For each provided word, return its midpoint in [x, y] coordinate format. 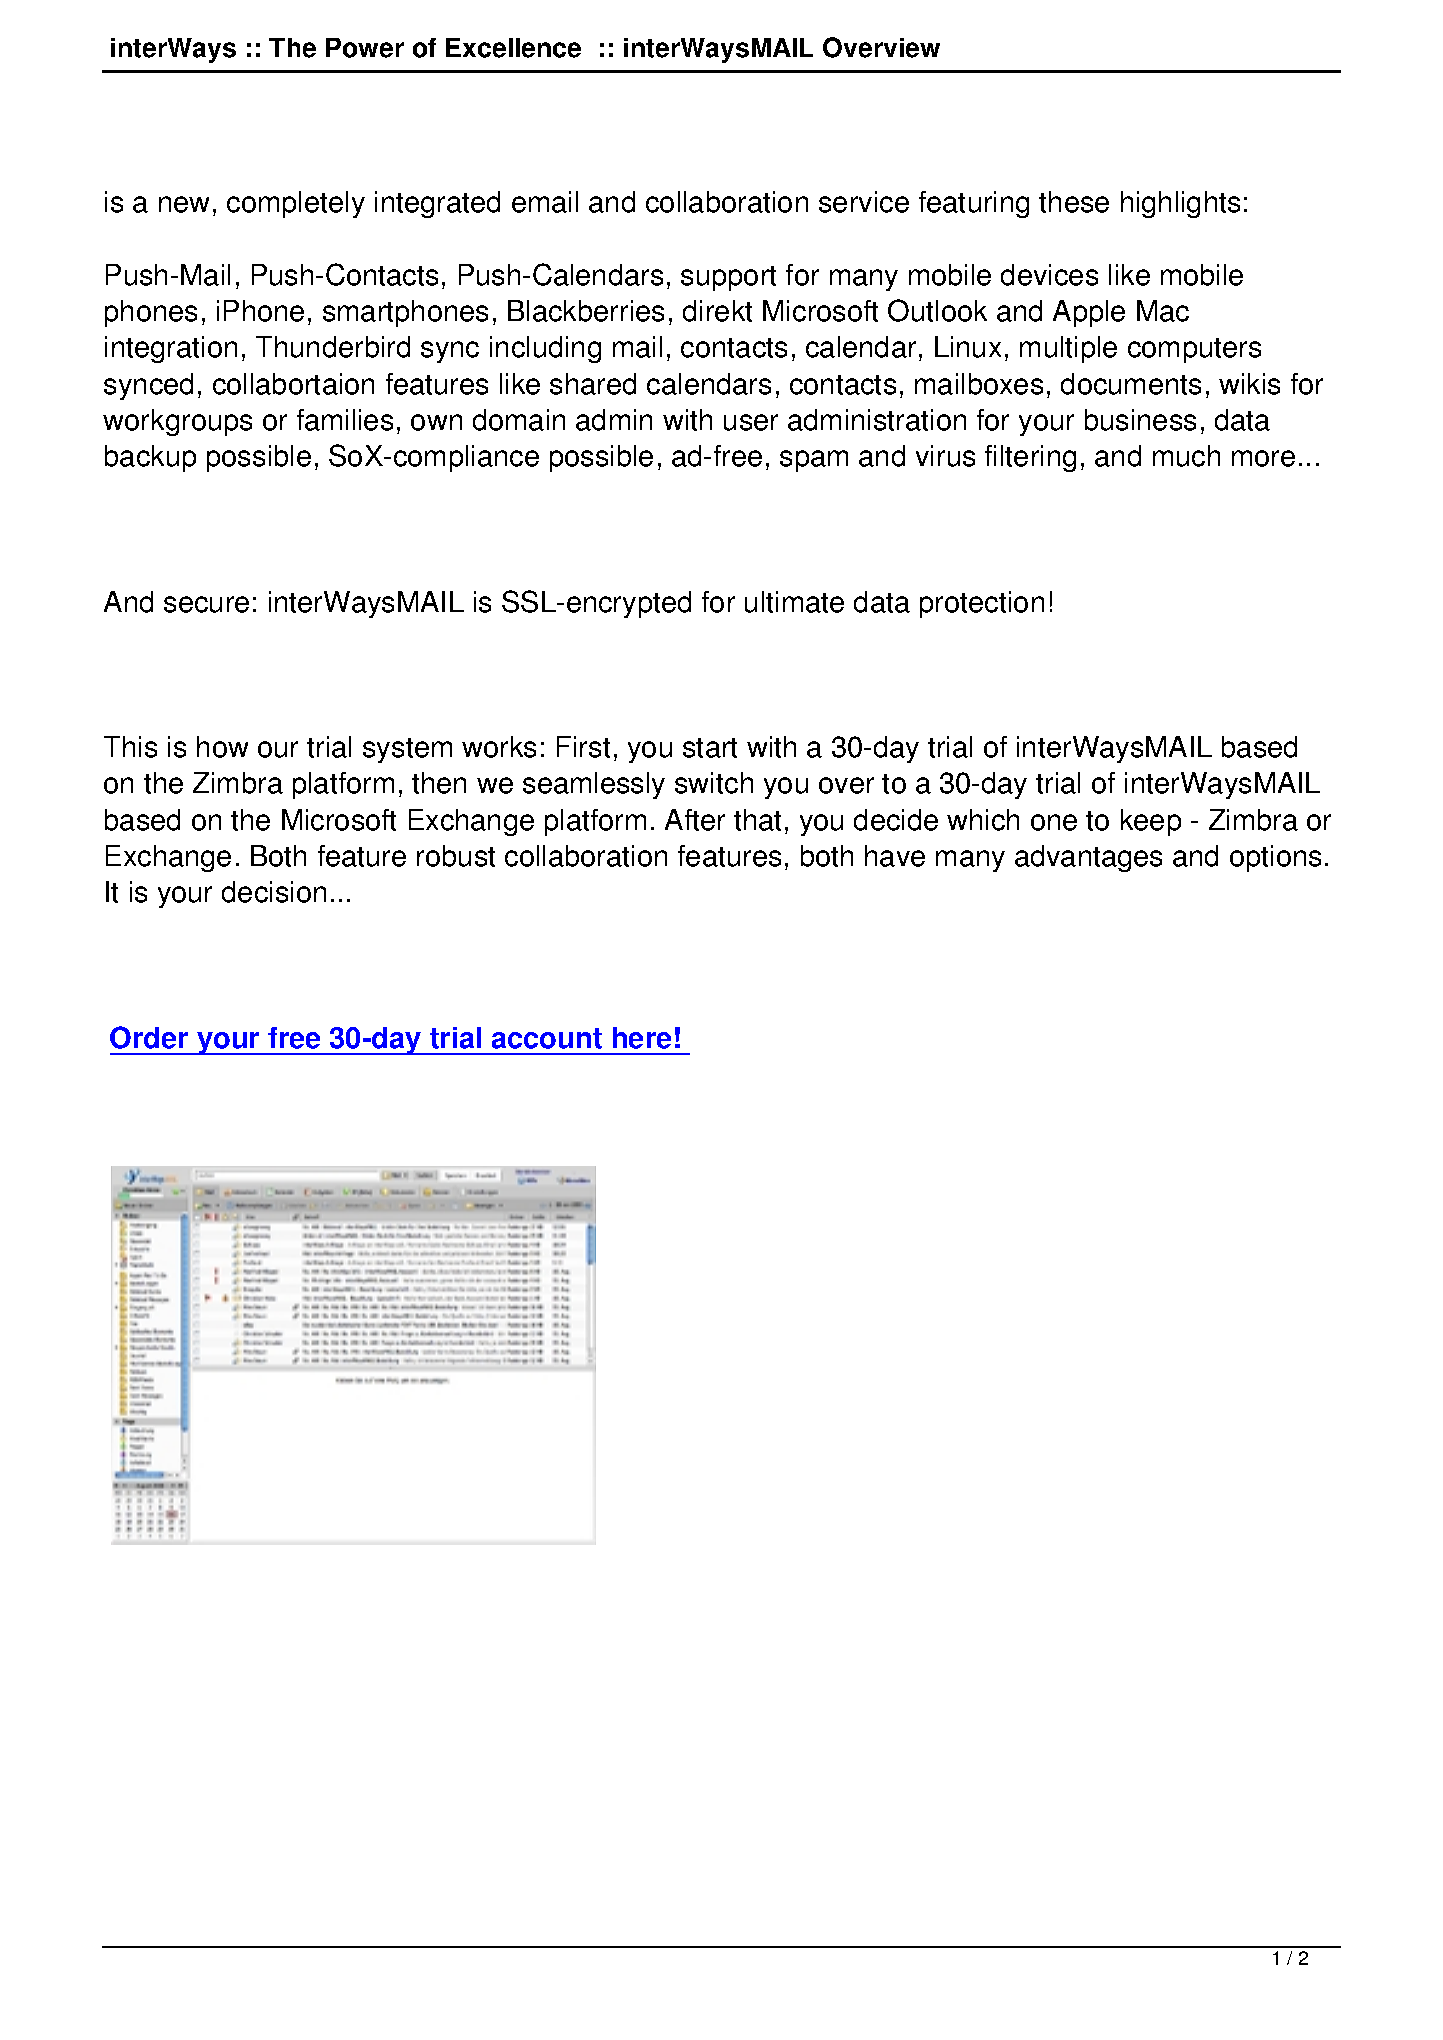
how [222, 747]
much [1186, 456]
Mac [1163, 311]
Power [365, 48]
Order [149, 1037]
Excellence [513, 48]
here [642, 1038]
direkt [717, 311]
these [1074, 202]
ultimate [794, 602]
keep [1151, 822]
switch [714, 783]
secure [206, 604]
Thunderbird [333, 347]
